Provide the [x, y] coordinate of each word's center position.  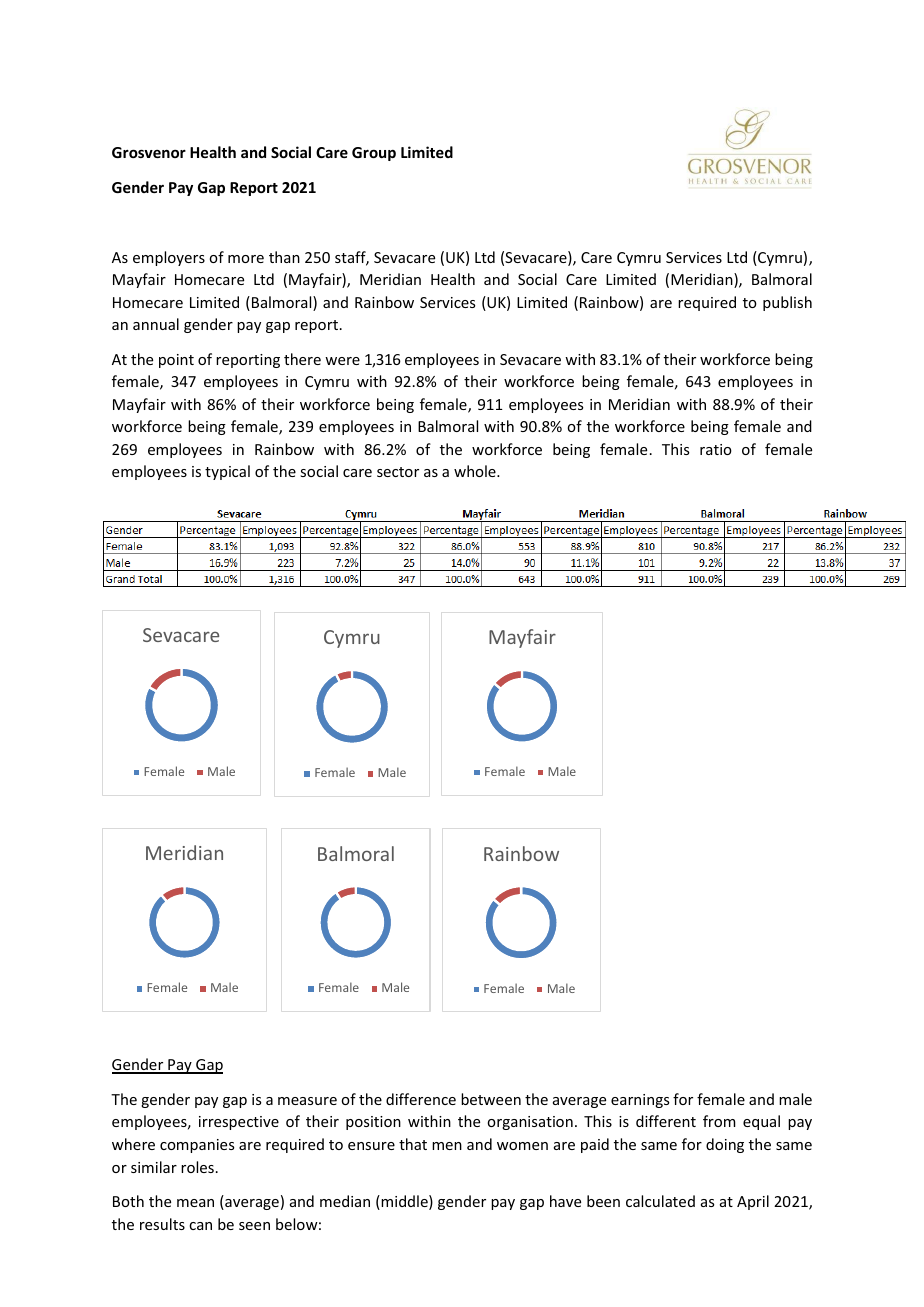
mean [195, 1203]
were [342, 361]
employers [169, 258]
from [719, 1121]
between [491, 1099]
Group [374, 154]
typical [227, 472]
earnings [640, 1101]
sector [398, 472]
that [413, 1144]
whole [476, 471]
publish [787, 303]
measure [307, 1101]
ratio [716, 449]
